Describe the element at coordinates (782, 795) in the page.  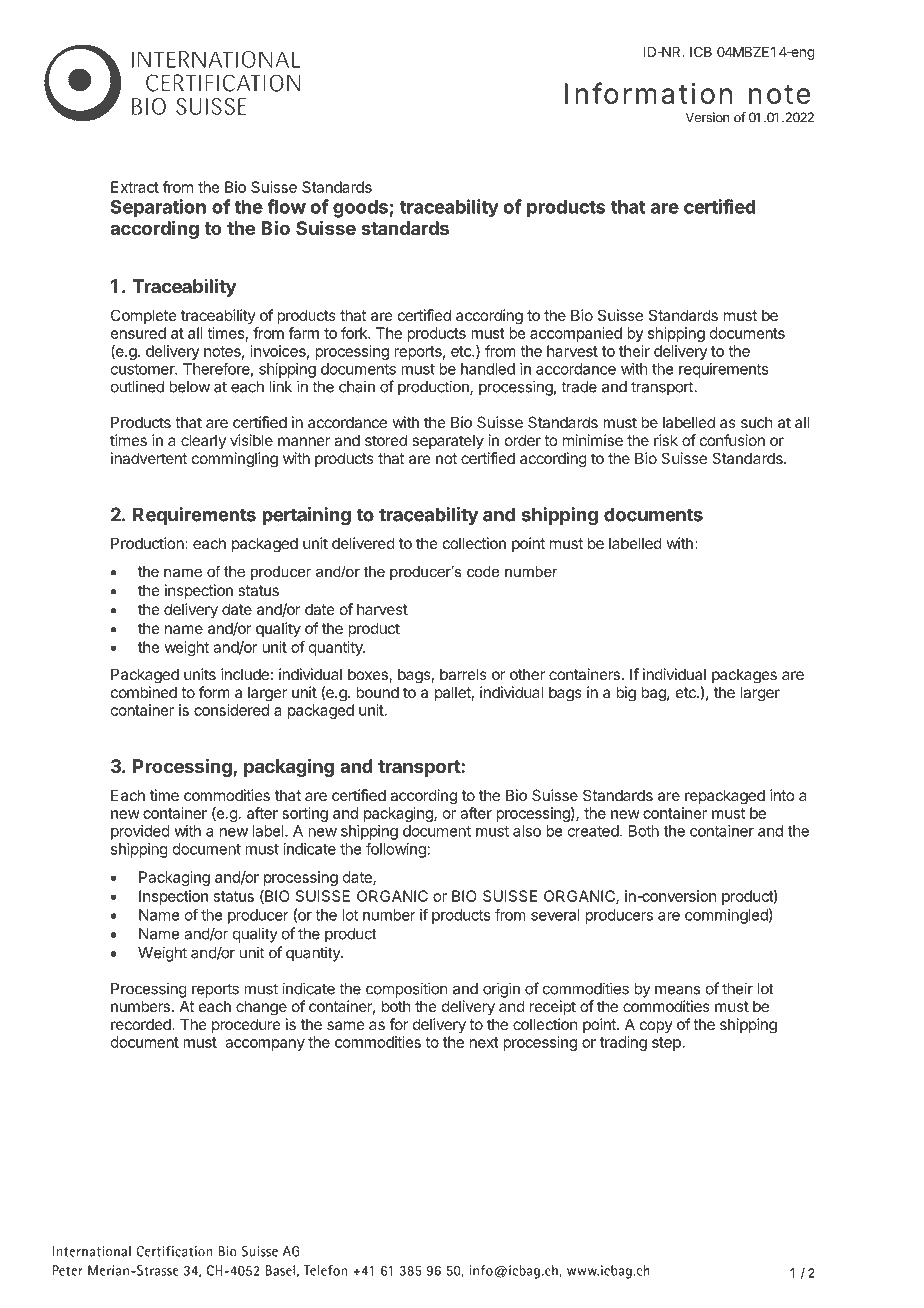
I see `into` at that location.
